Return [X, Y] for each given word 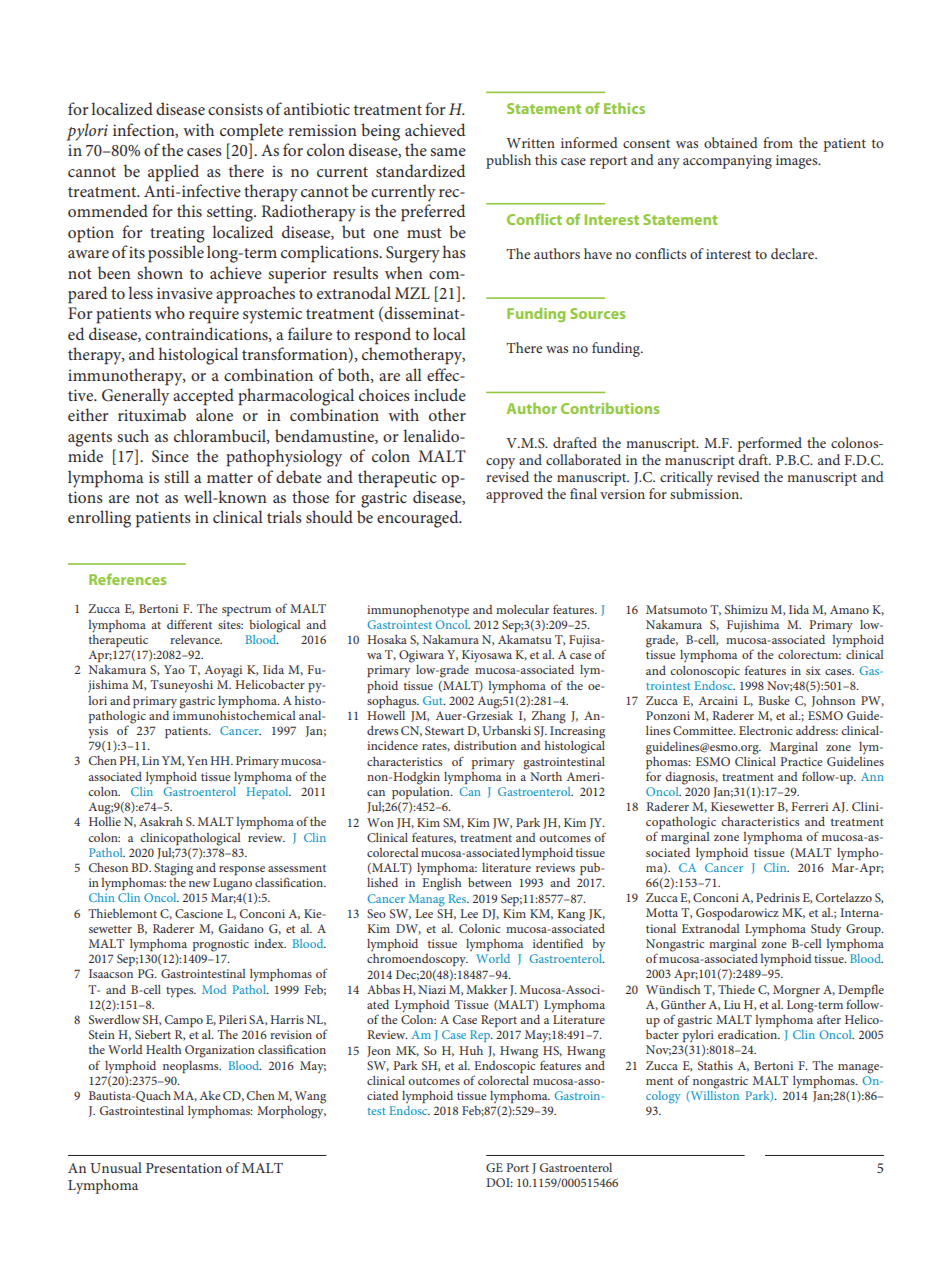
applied [173, 173]
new [199, 884]
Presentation [184, 1168]
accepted [203, 397]
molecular [522, 609]
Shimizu [746, 609]
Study [826, 930]
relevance [196, 639]
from [778, 142]
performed [770, 444]
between [490, 882]
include [440, 394]
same [448, 152]
